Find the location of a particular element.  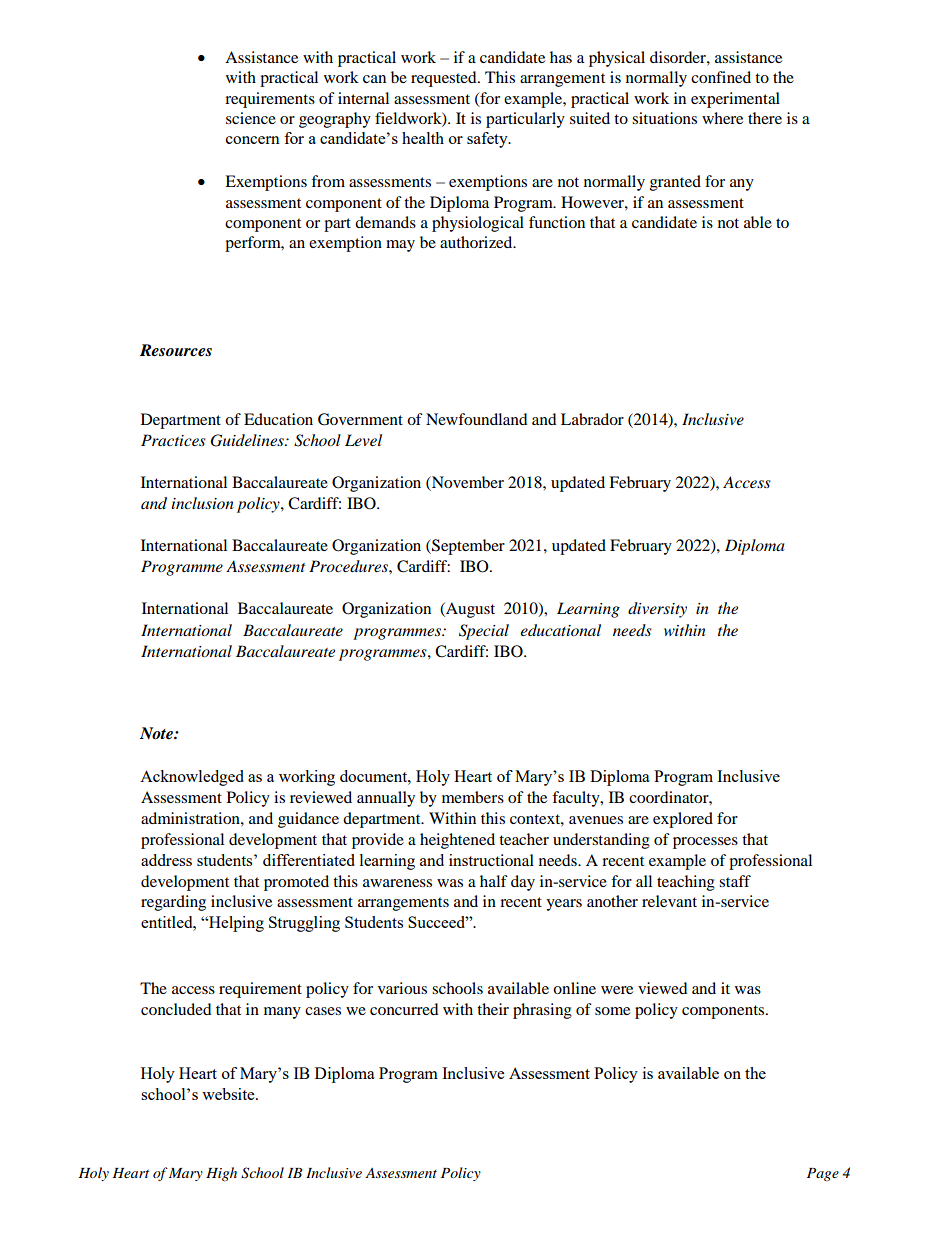

Guidelines is located at coordinates (248, 440).
